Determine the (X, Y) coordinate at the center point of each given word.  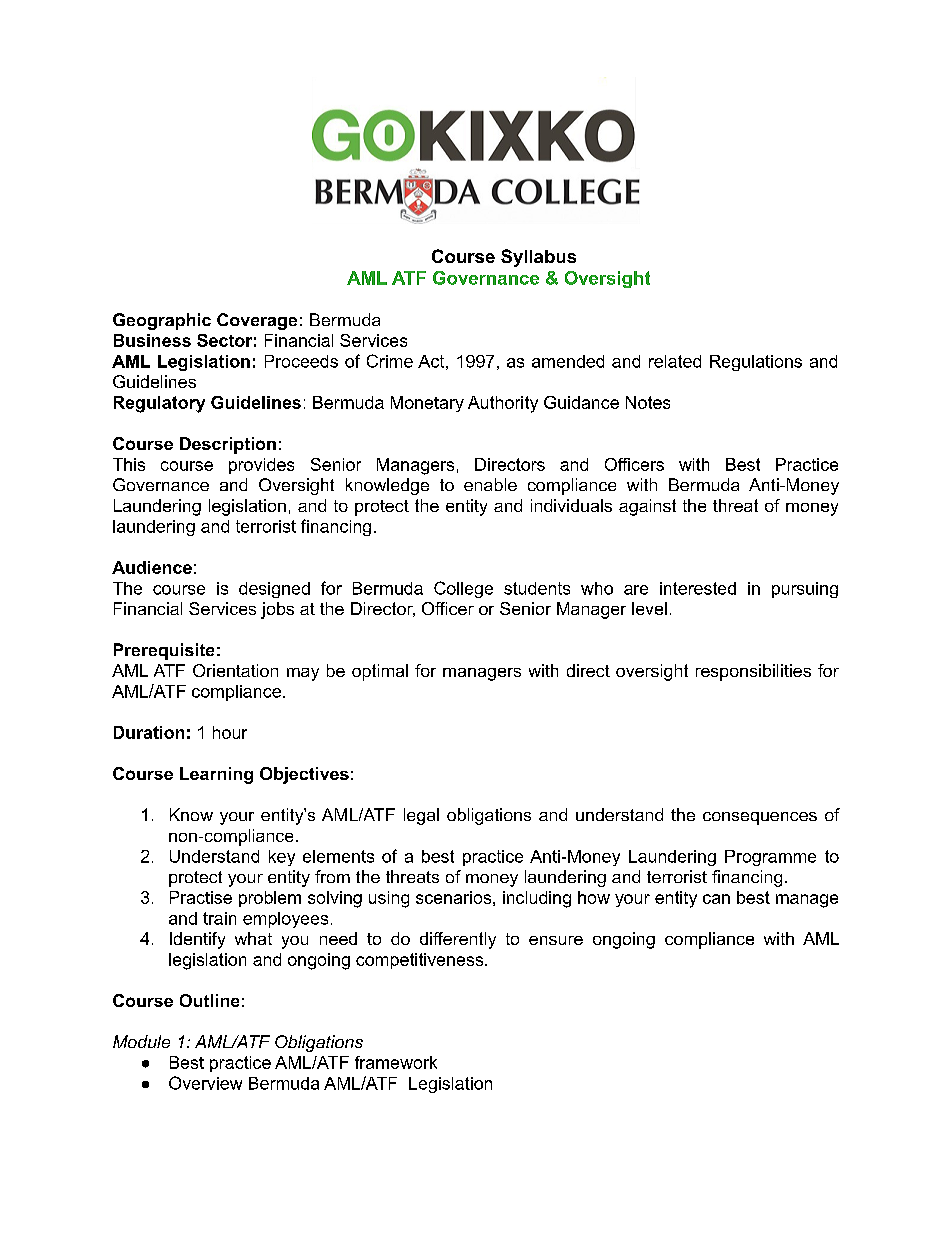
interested (698, 588)
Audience (152, 567)
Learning (216, 775)
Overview (205, 1083)
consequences (760, 818)
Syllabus (538, 258)
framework (396, 1062)
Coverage (257, 321)
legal (421, 816)
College (463, 589)
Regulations (756, 363)
